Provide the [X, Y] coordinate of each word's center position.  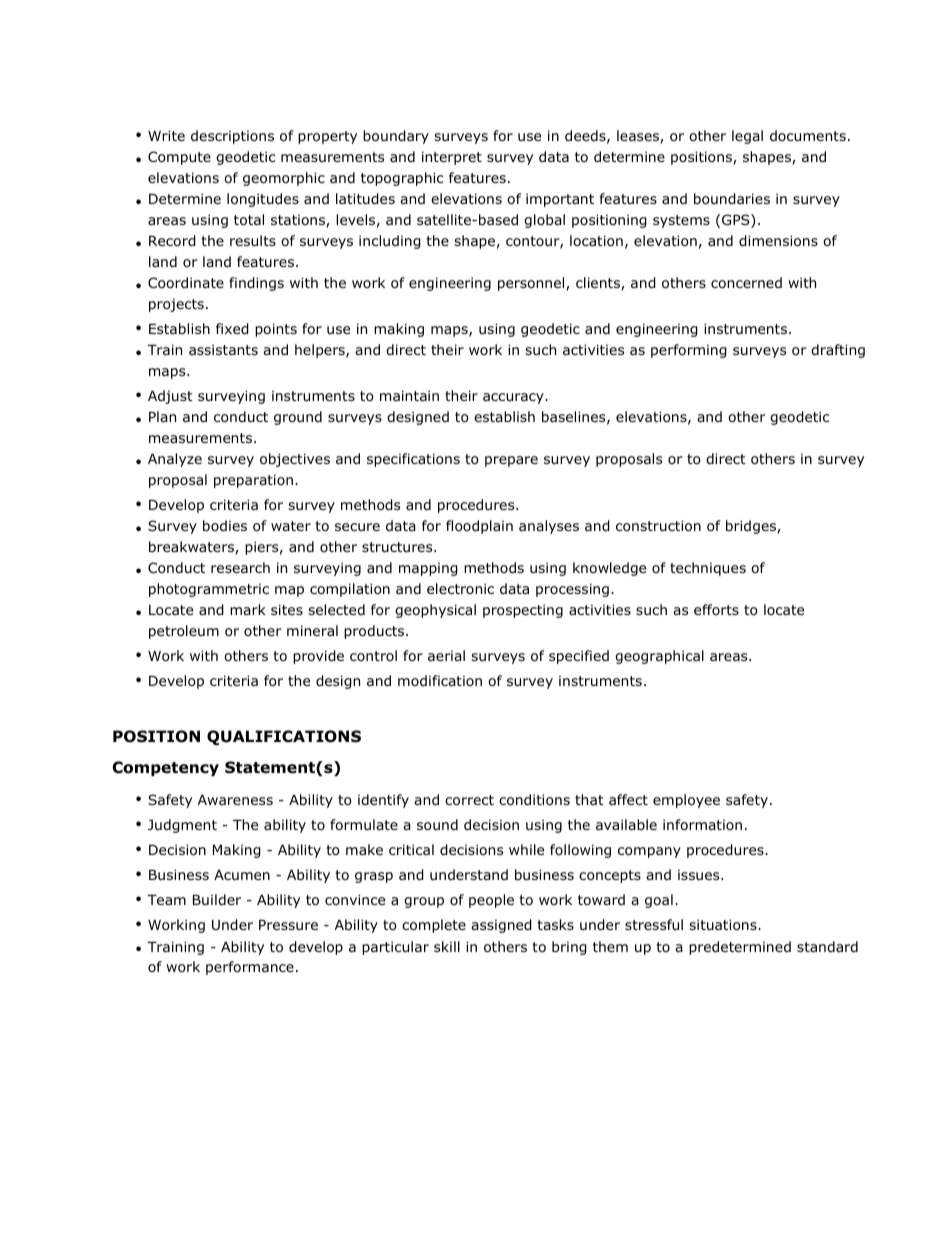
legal [747, 137]
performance [250, 968]
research [240, 567]
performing [689, 351]
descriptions [232, 137]
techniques [708, 569]
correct [469, 800]
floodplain [479, 527]
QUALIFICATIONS [284, 738]
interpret [452, 158]
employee [686, 801]
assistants [223, 349]
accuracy [514, 398]
